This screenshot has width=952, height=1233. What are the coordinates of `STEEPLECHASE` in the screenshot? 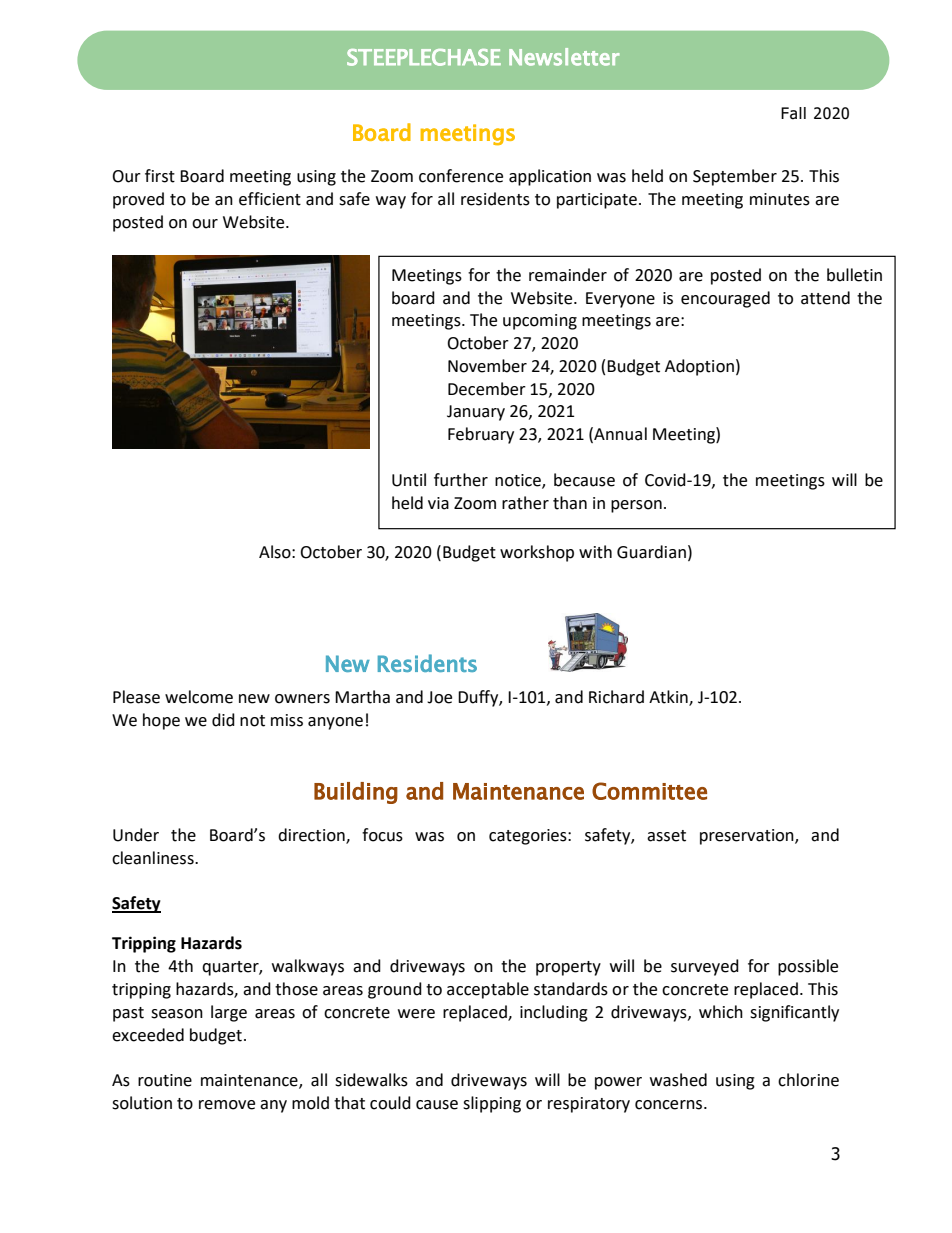 It's located at (424, 57).
